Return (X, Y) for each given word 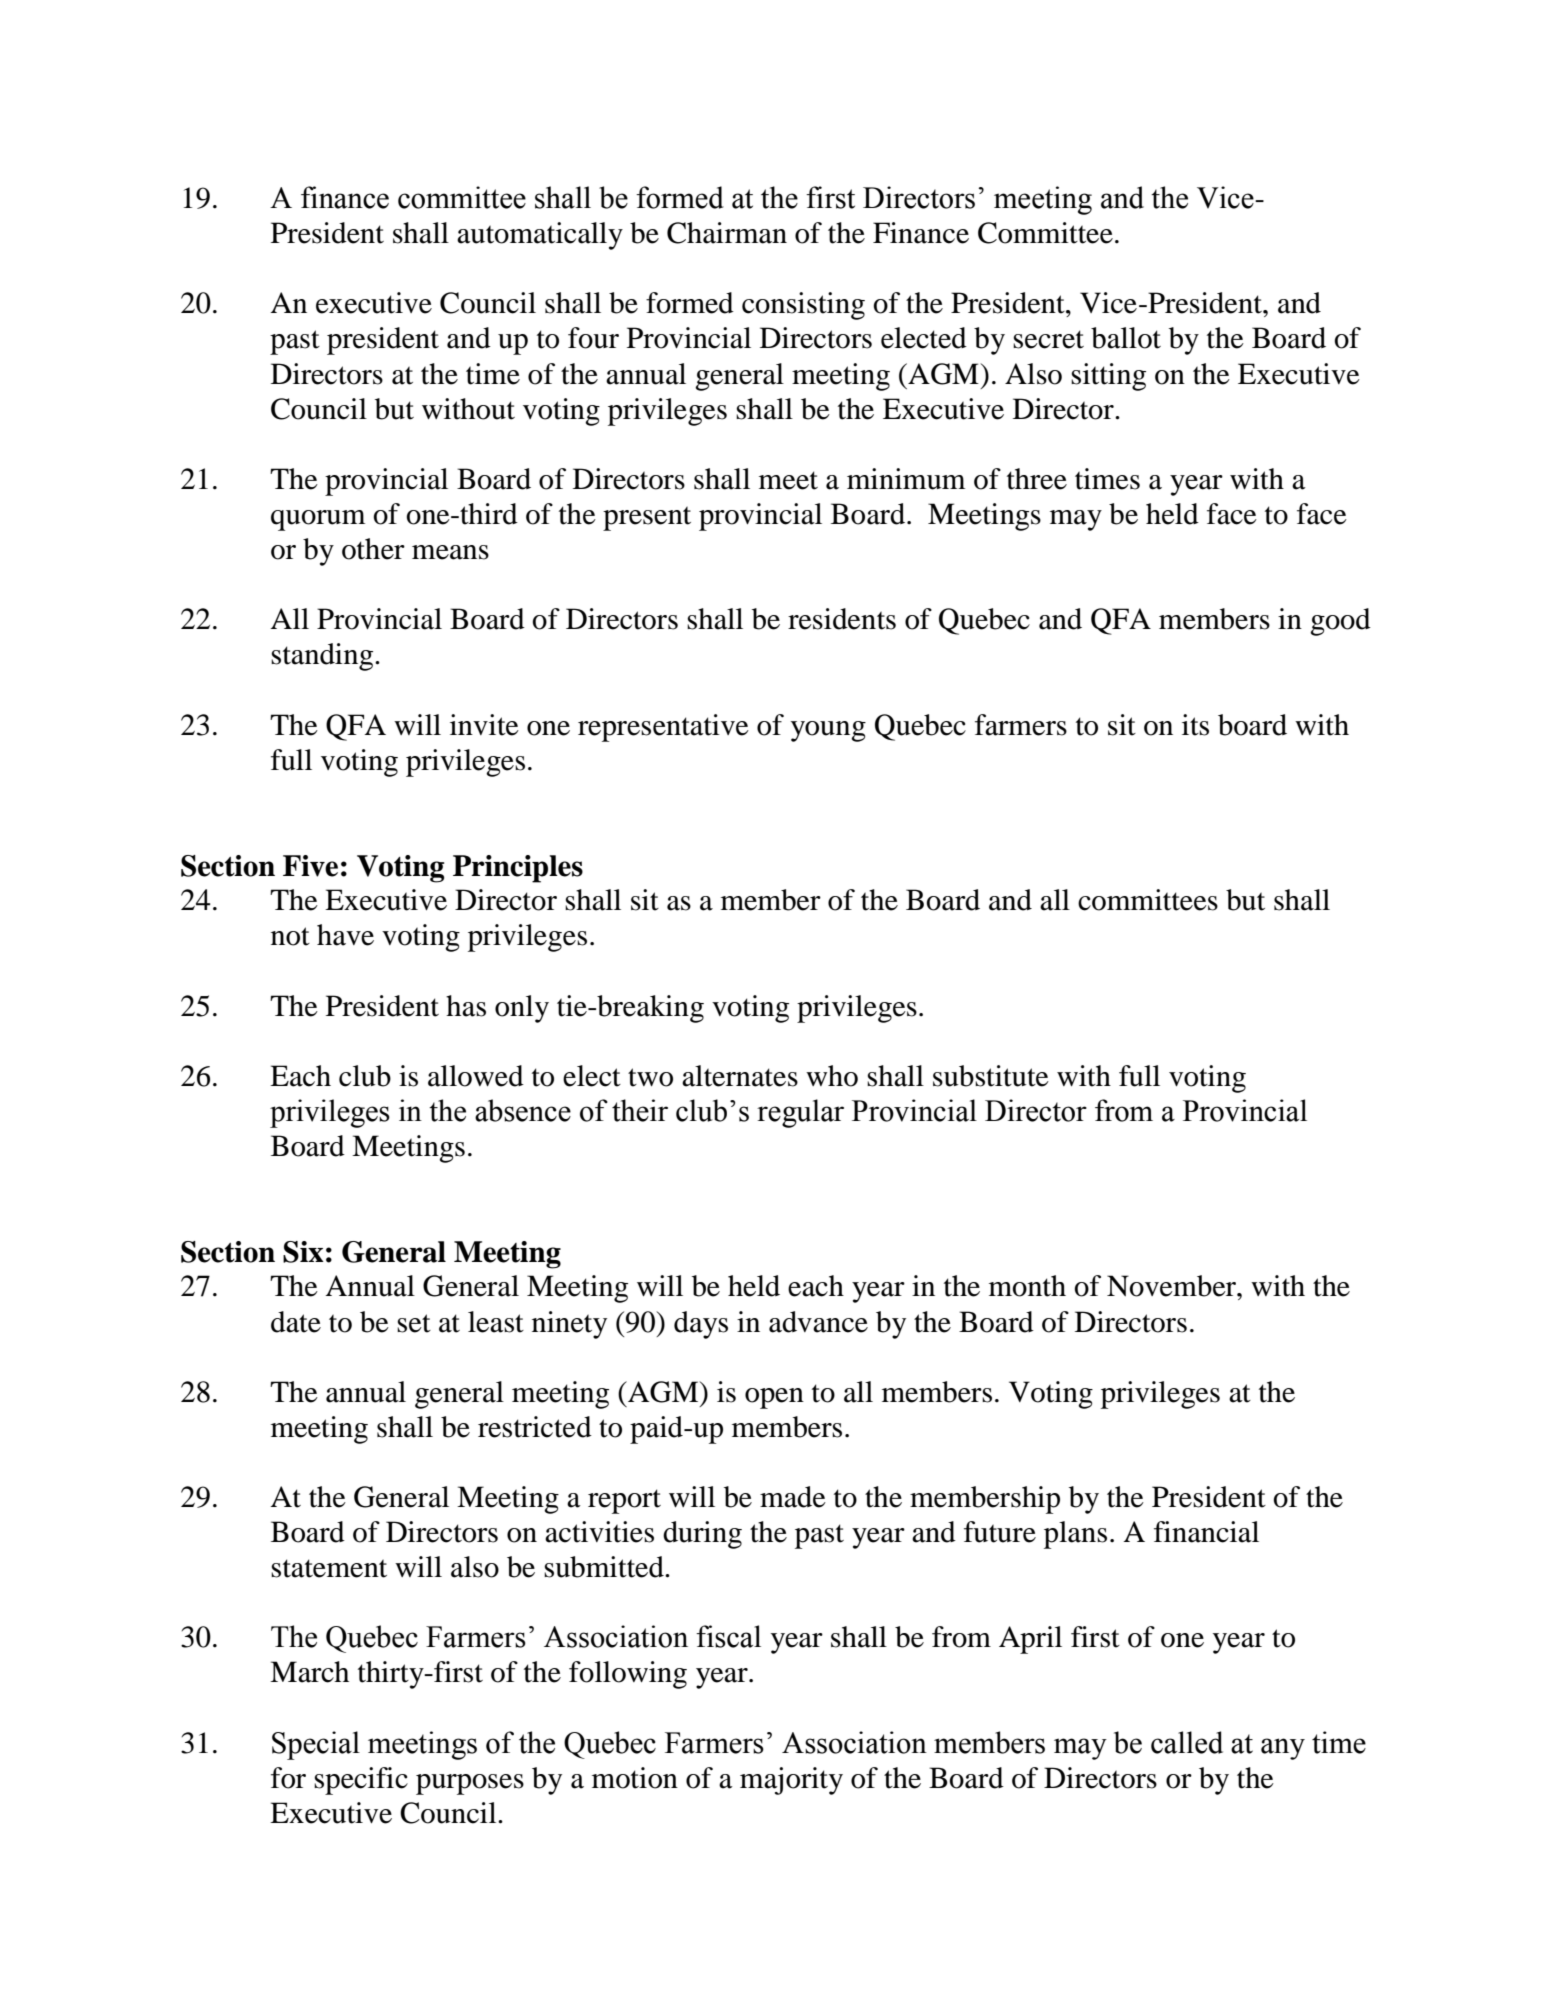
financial (1206, 1532)
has (466, 1006)
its (1195, 725)
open (774, 1398)
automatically (540, 236)
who (832, 1076)
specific (361, 1781)
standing (323, 657)
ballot (1126, 338)
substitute (991, 1076)
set (414, 1323)
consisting (803, 306)
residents (842, 619)
